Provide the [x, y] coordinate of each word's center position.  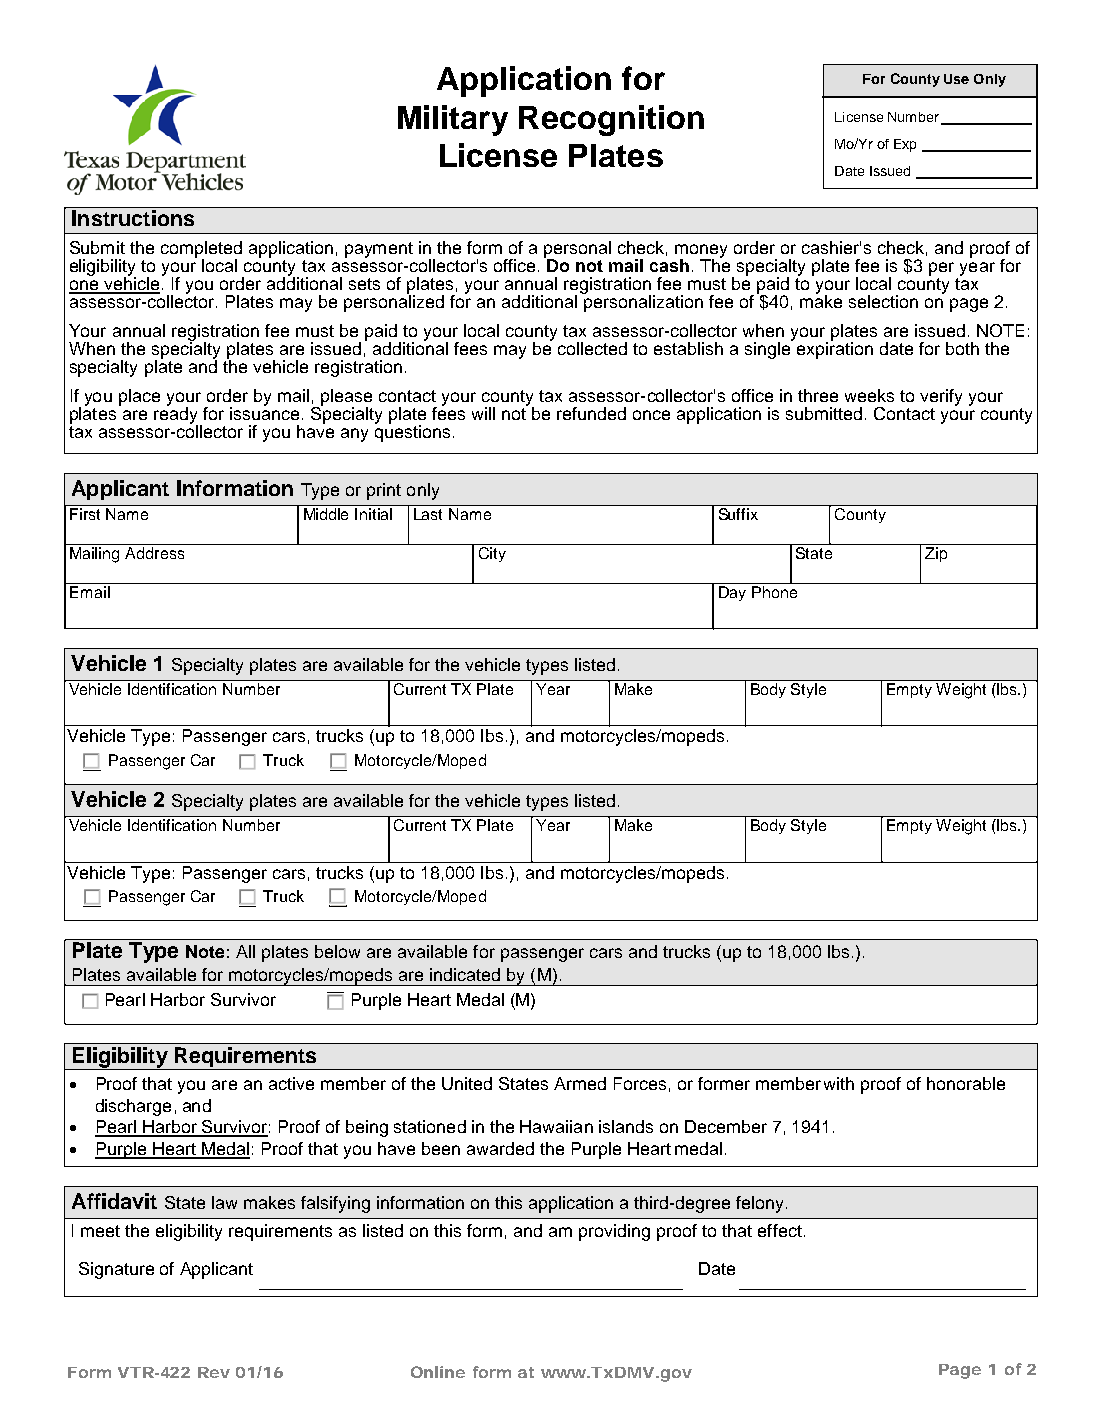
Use [956, 79]
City [492, 554]
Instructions [133, 218]
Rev [214, 1372]
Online [438, 1372]
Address [154, 553]
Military [453, 120]
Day [732, 593]
